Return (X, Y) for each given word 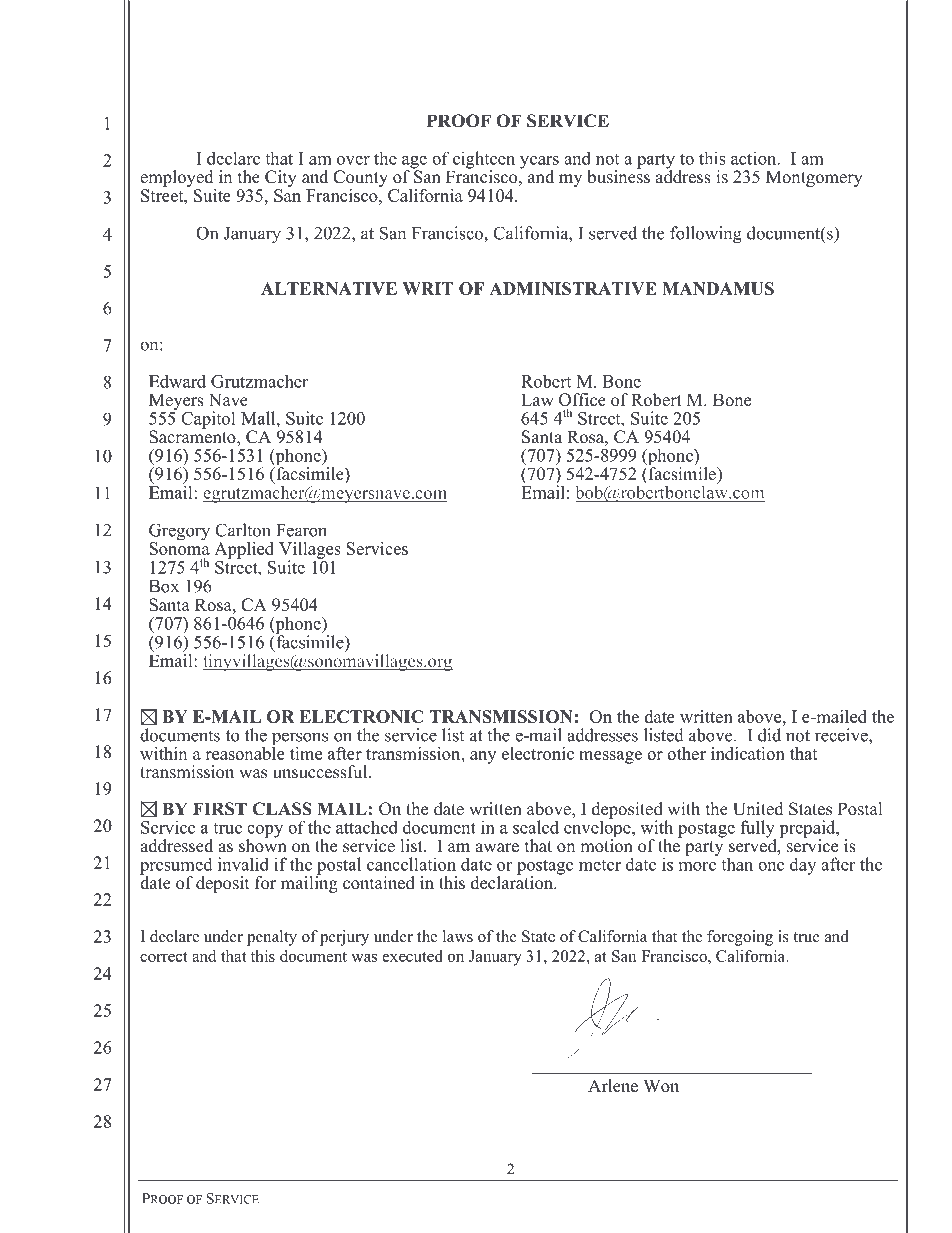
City (281, 180)
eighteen (483, 161)
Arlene (613, 1086)
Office (582, 401)
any (483, 757)
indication (748, 753)
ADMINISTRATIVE (573, 288)
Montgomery (814, 178)
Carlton (243, 530)
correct (164, 957)
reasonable (245, 752)
